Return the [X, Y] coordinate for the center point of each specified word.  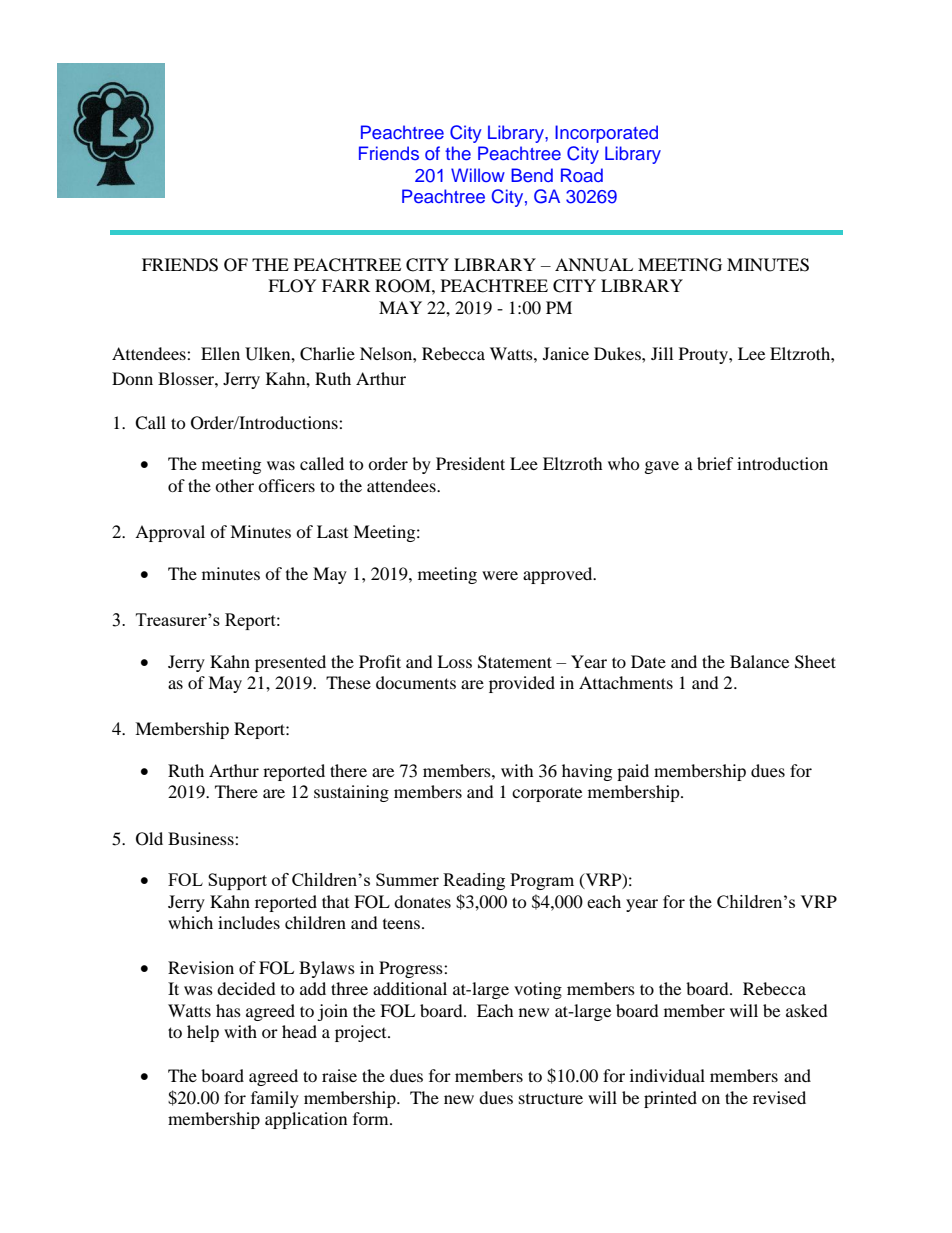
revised [779, 1097]
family [275, 1099]
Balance [759, 661]
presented [290, 663]
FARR [346, 285]
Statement [515, 662]
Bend [532, 175]
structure [551, 1099]
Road [582, 175]
